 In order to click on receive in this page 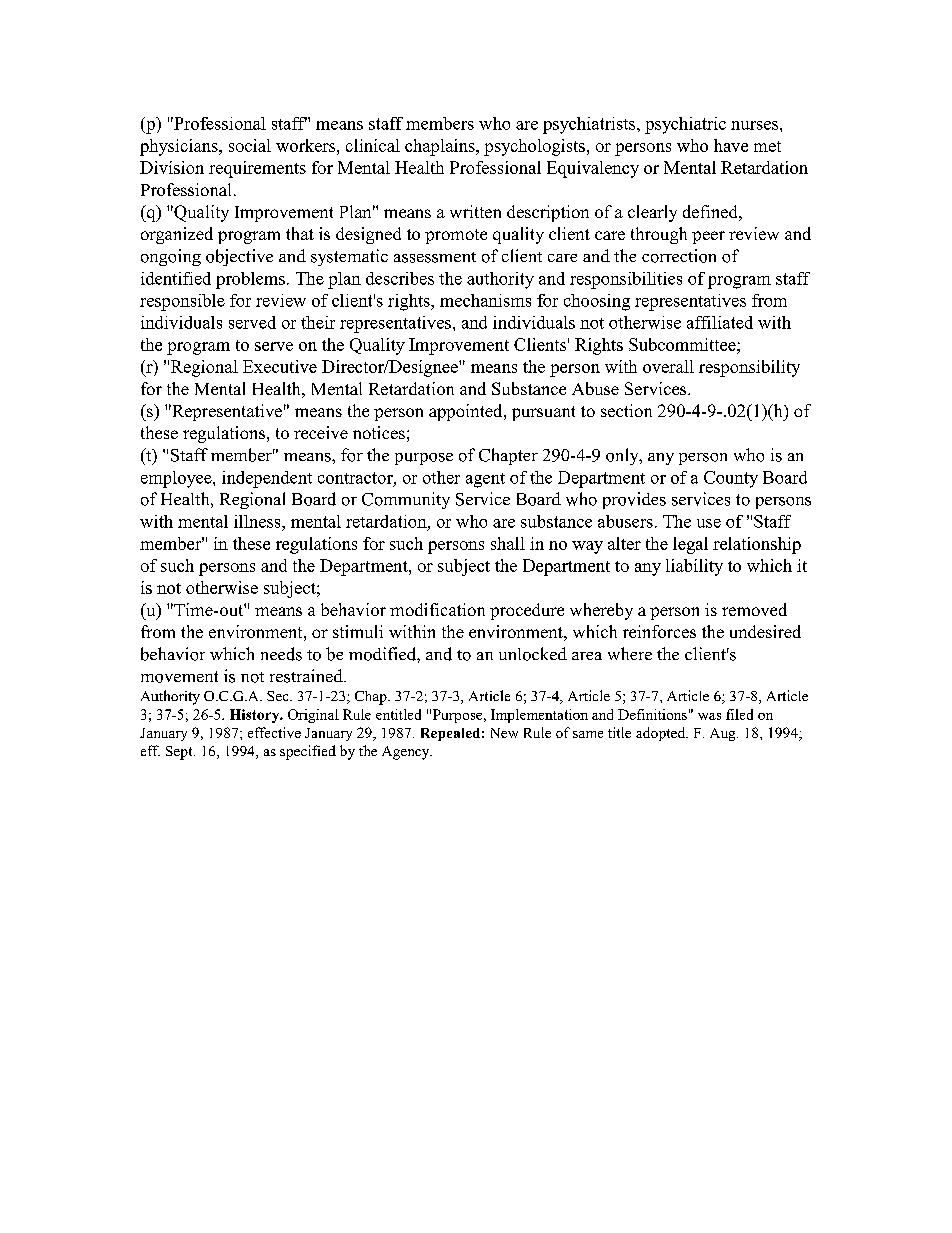, I will do `click(321, 432)`.
